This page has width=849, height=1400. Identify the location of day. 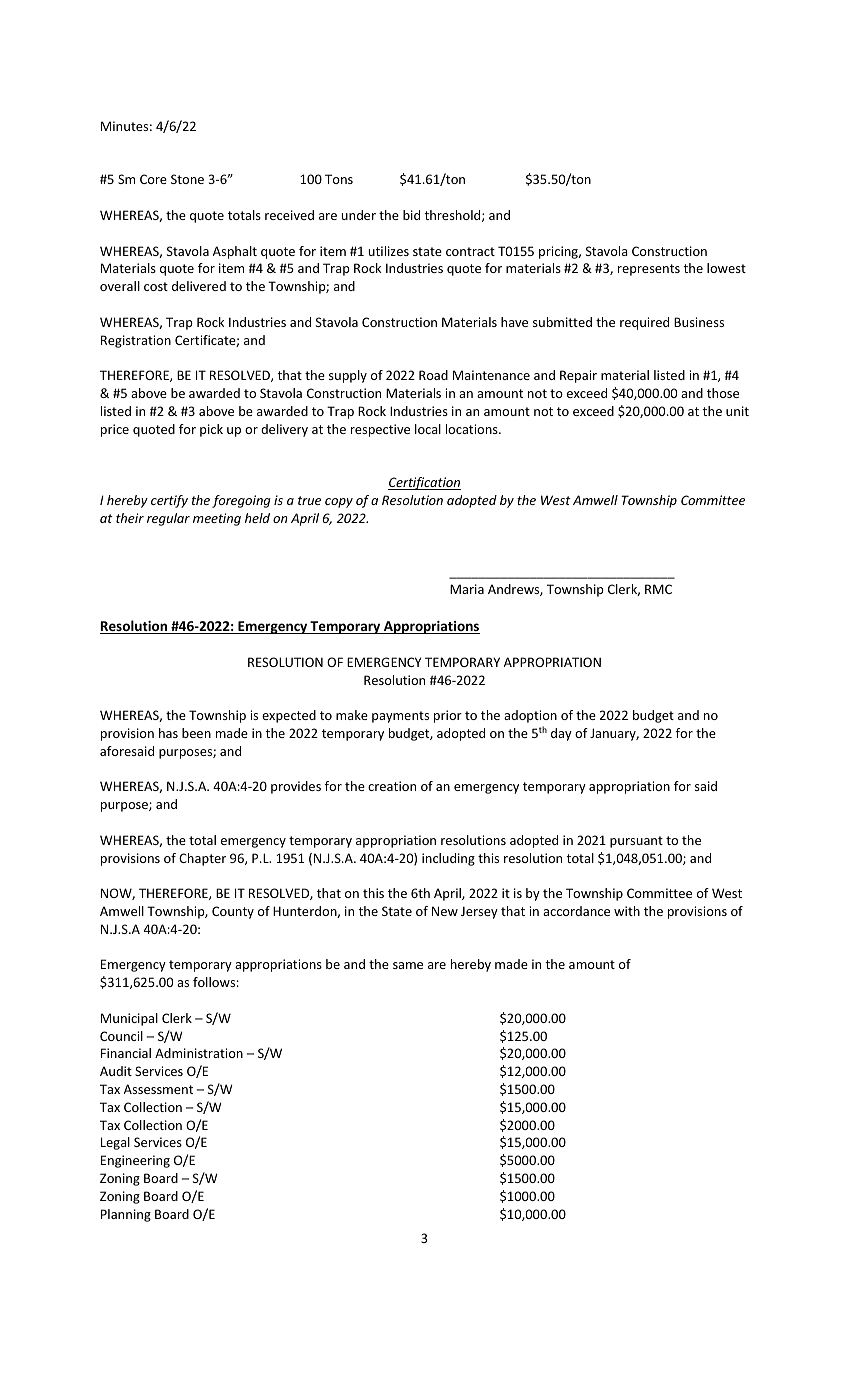
(561, 734).
